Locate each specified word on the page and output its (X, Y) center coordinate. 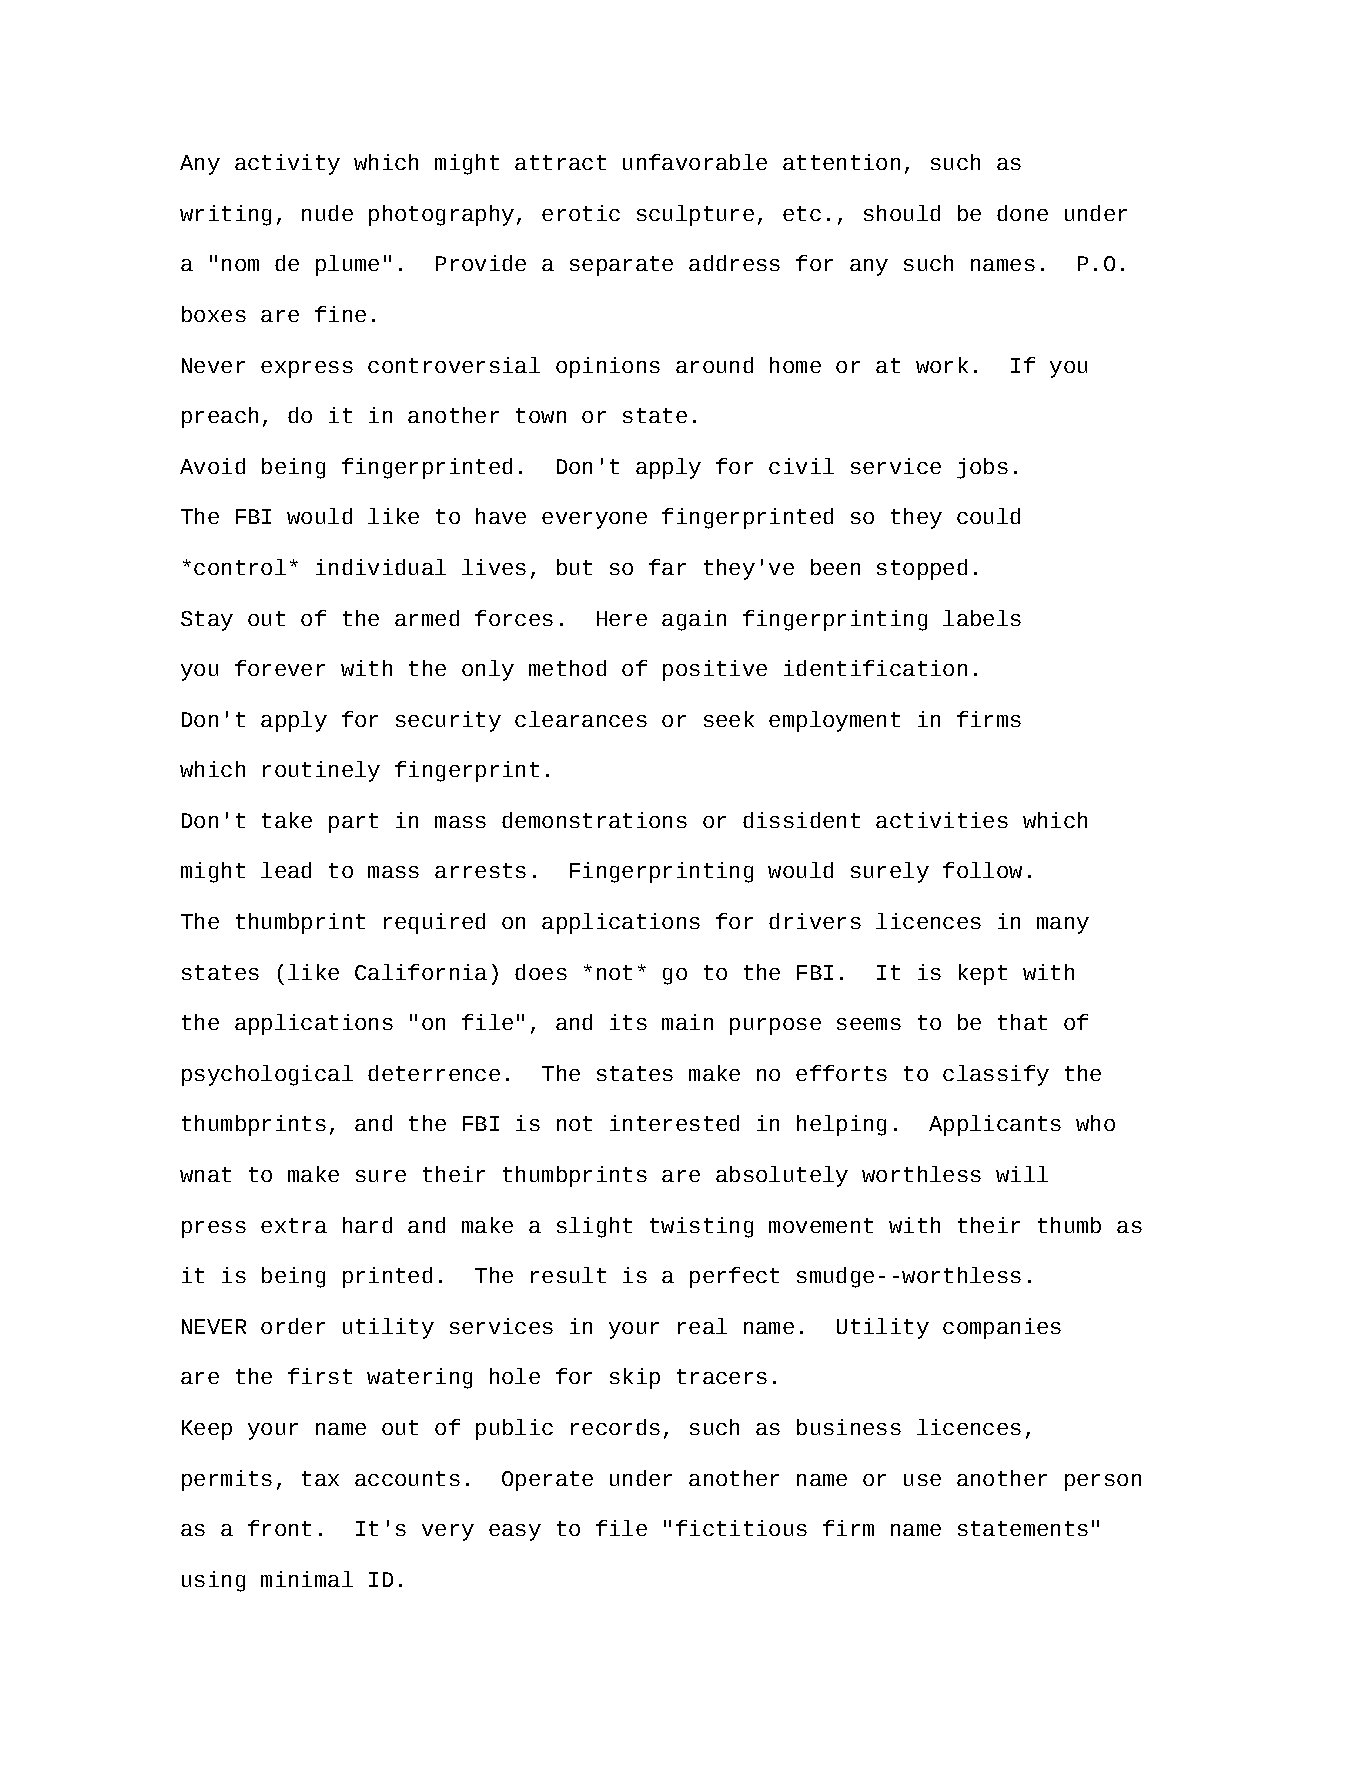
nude (327, 213)
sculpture (695, 215)
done (1022, 213)
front (279, 1528)
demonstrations (594, 820)
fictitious (741, 1528)
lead (286, 870)
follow (982, 870)
